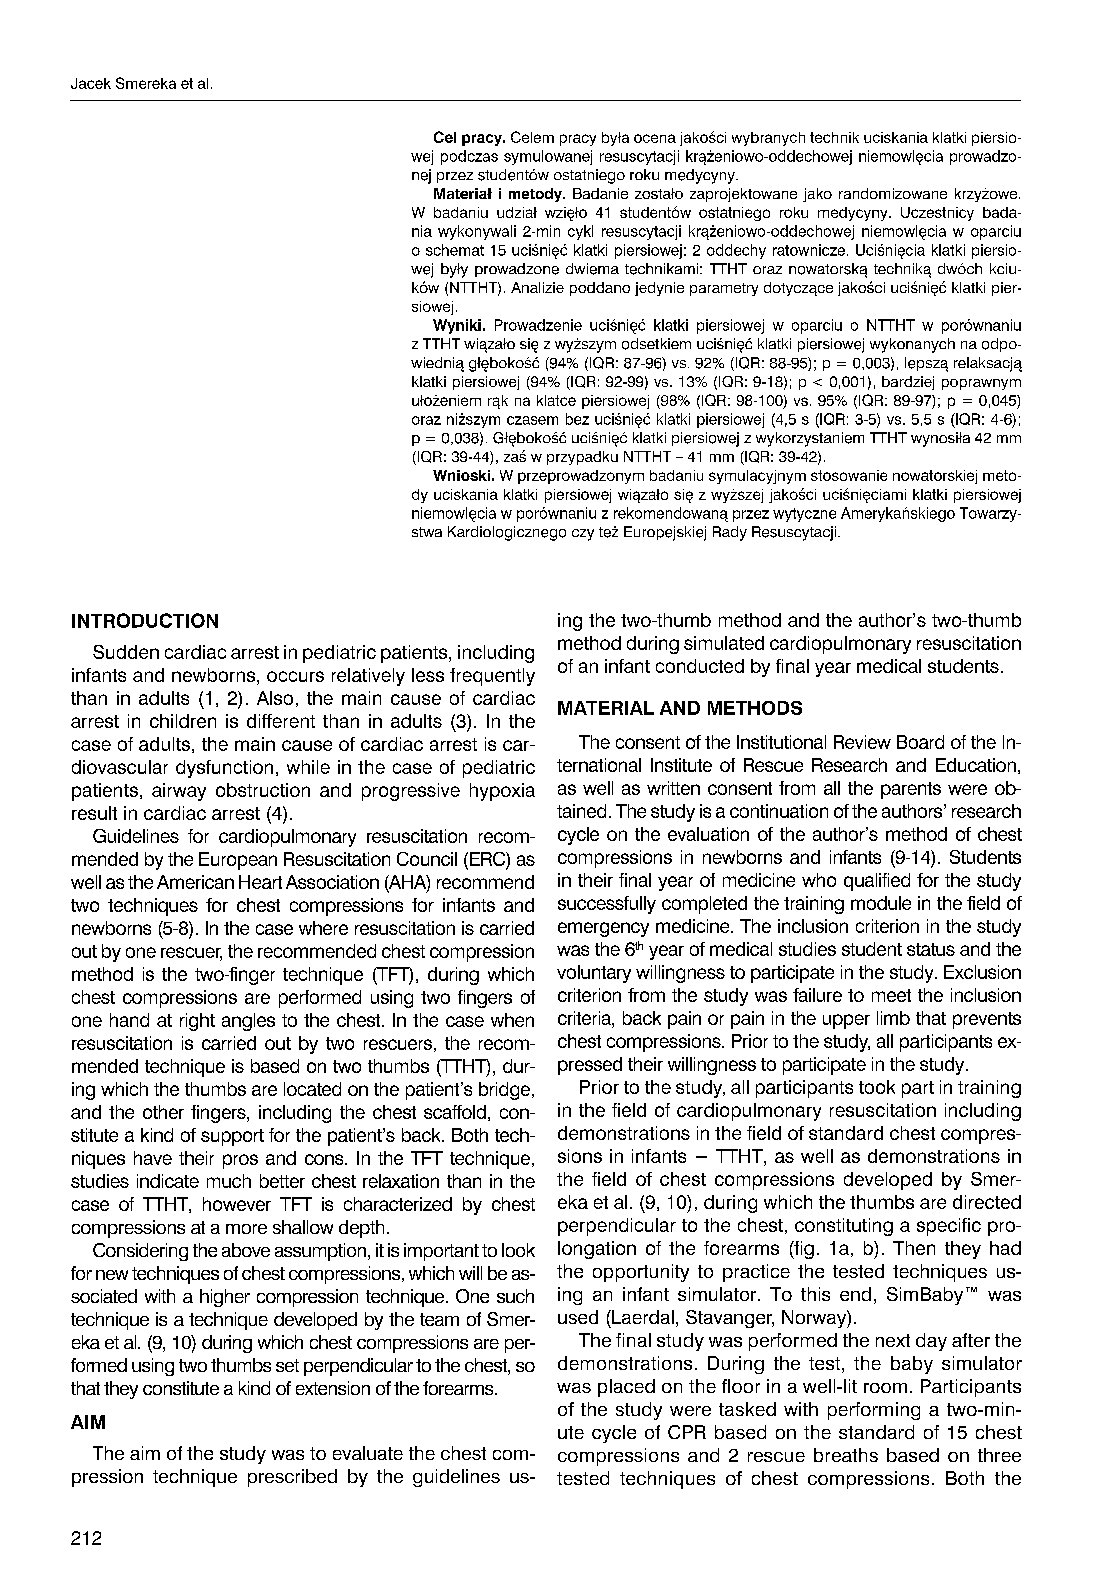 The image size is (1114, 1576). I want to click on performing, so click(874, 1411).
